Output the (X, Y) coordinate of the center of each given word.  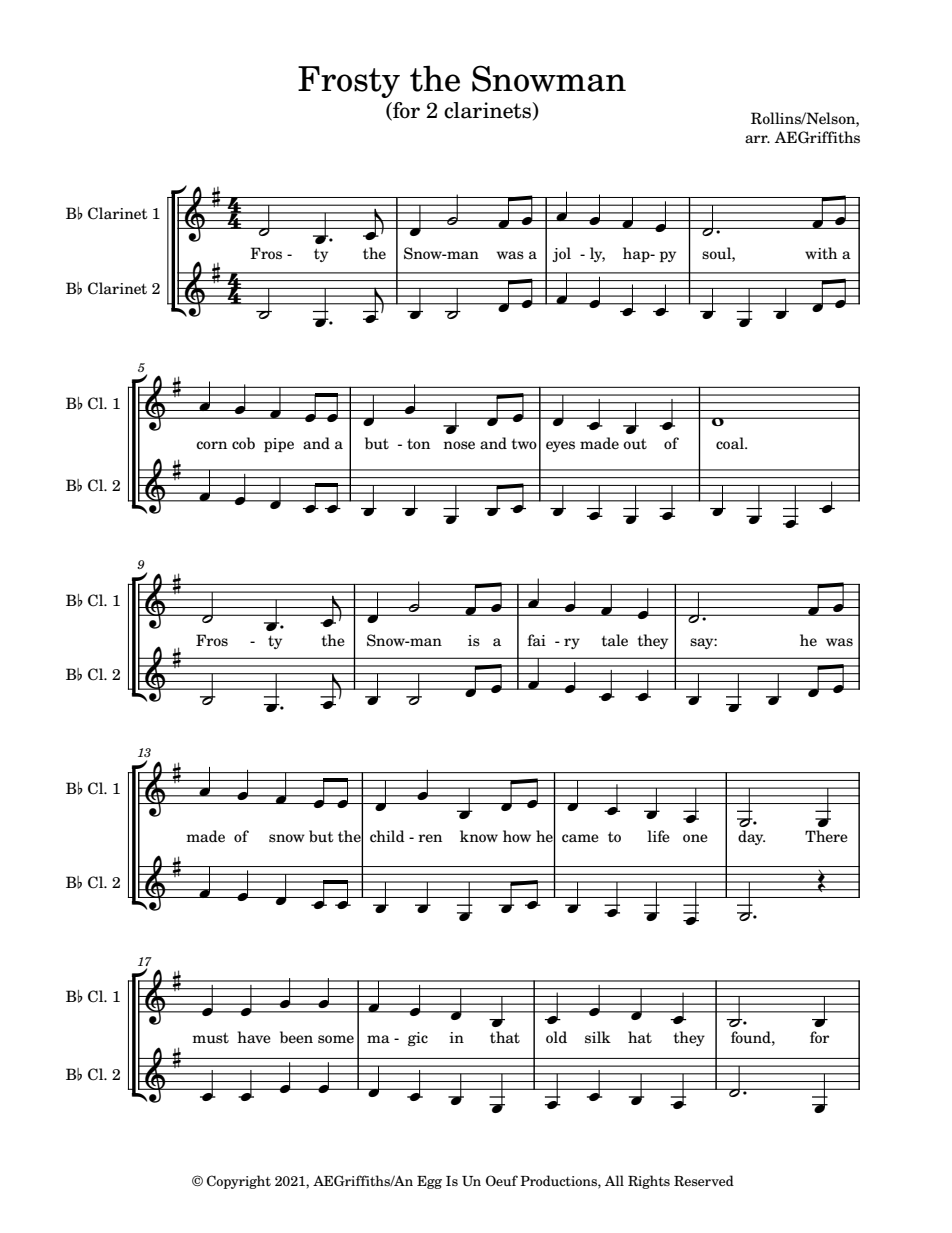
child (387, 836)
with (821, 253)
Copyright (239, 1182)
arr (757, 139)
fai (537, 640)
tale (615, 640)
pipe (279, 445)
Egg (429, 1182)
